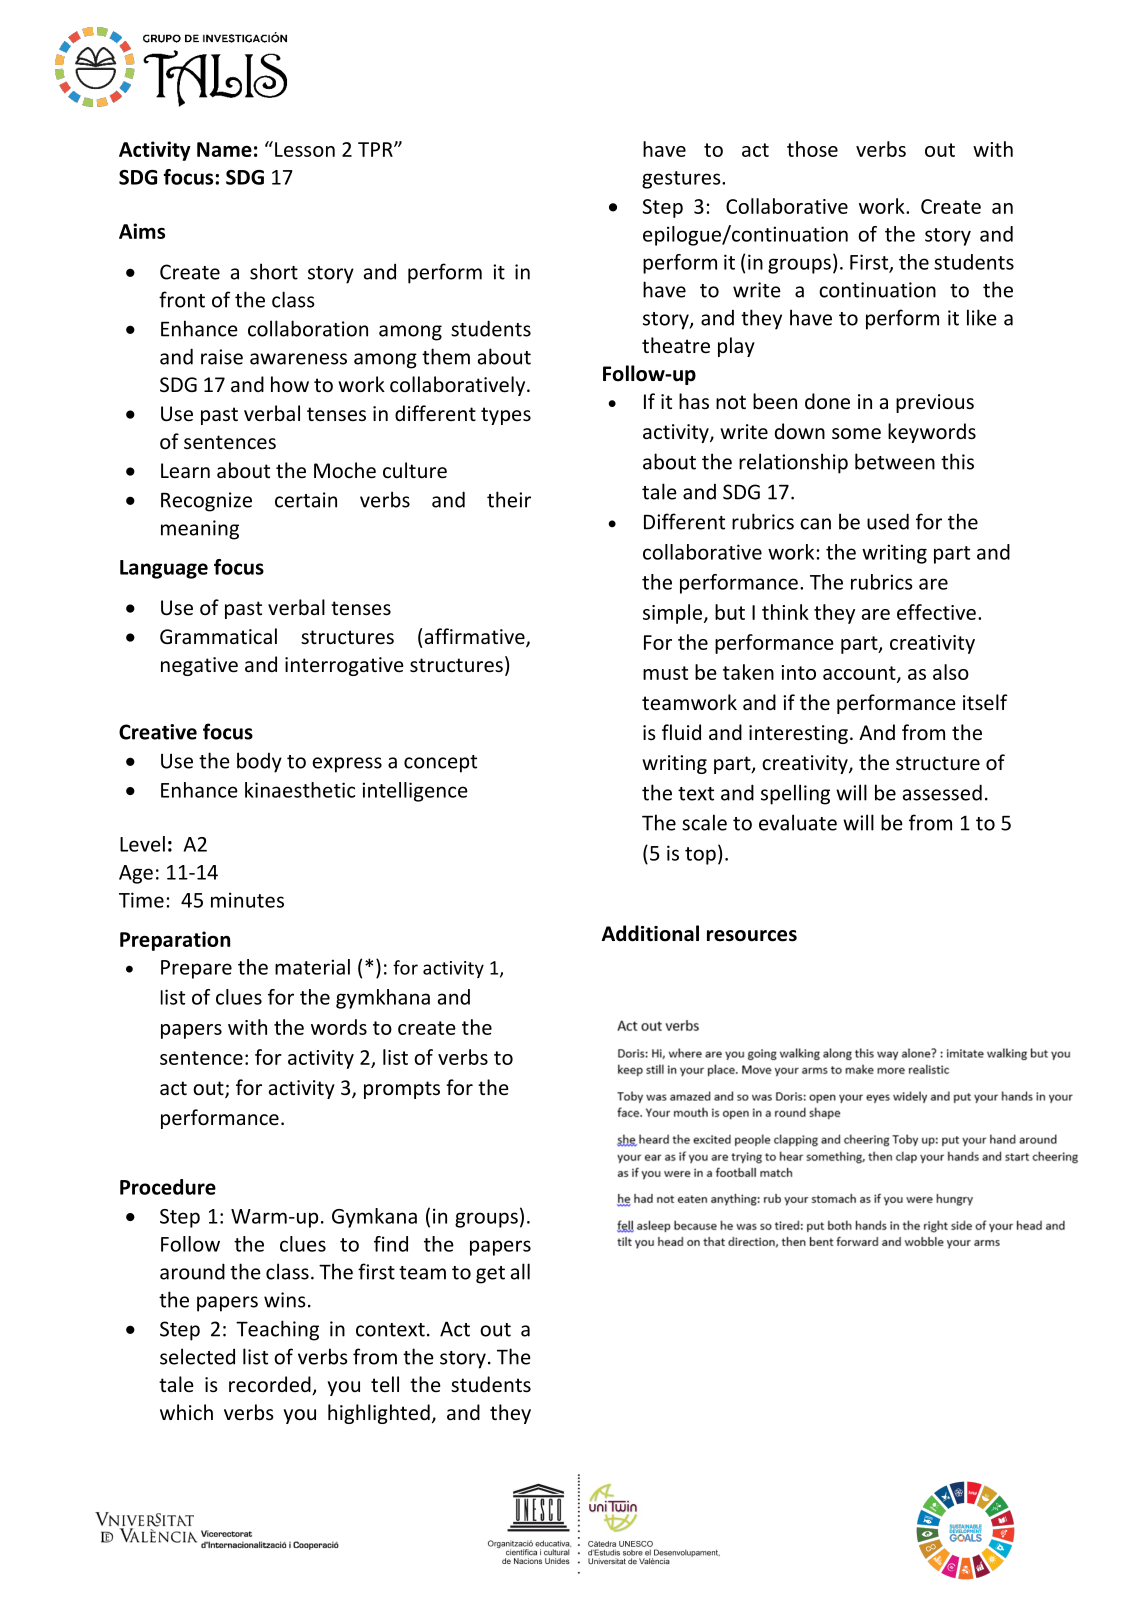  I want to click on those, so click(812, 149).
